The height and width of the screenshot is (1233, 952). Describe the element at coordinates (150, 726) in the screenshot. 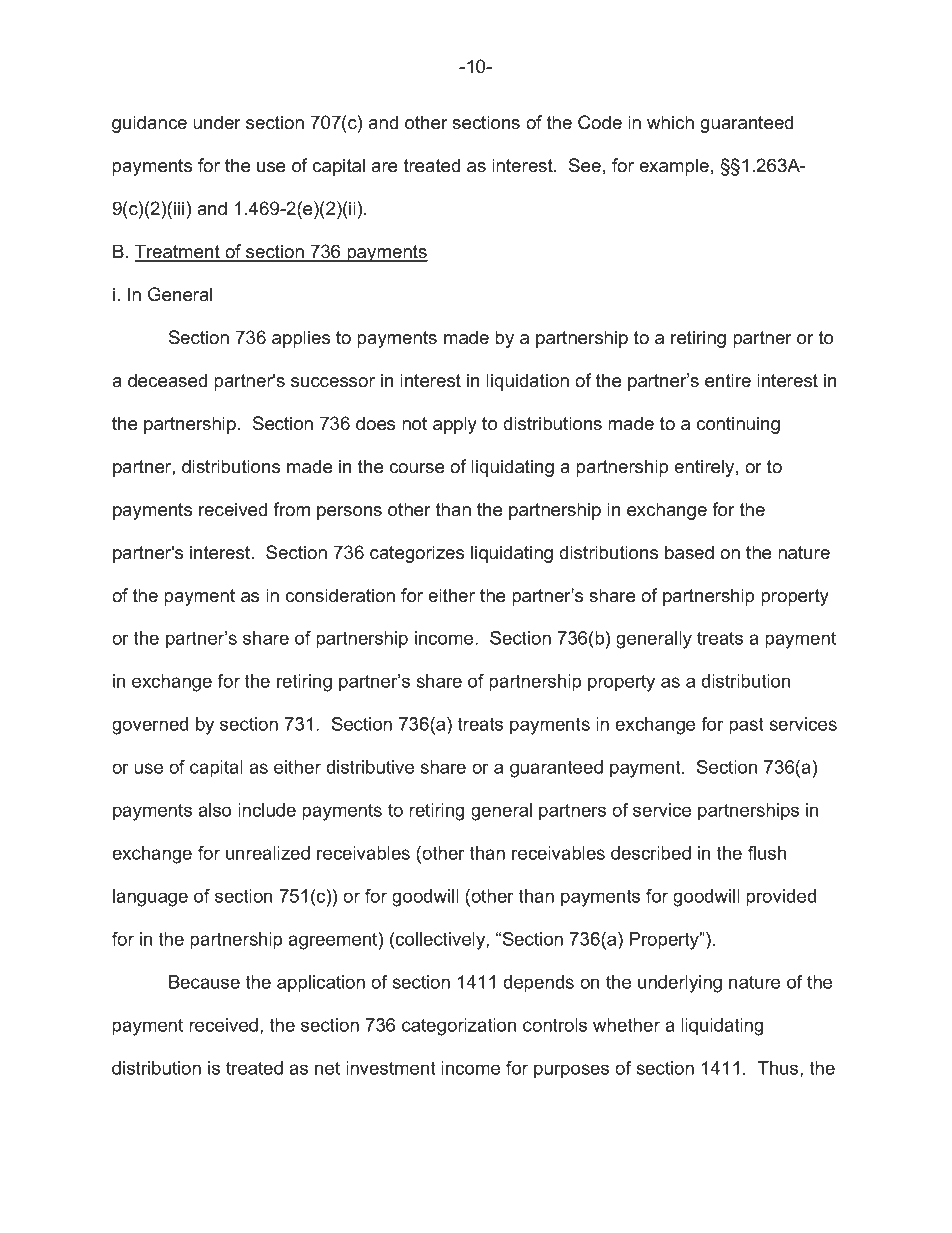

I see `governed` at that location.
